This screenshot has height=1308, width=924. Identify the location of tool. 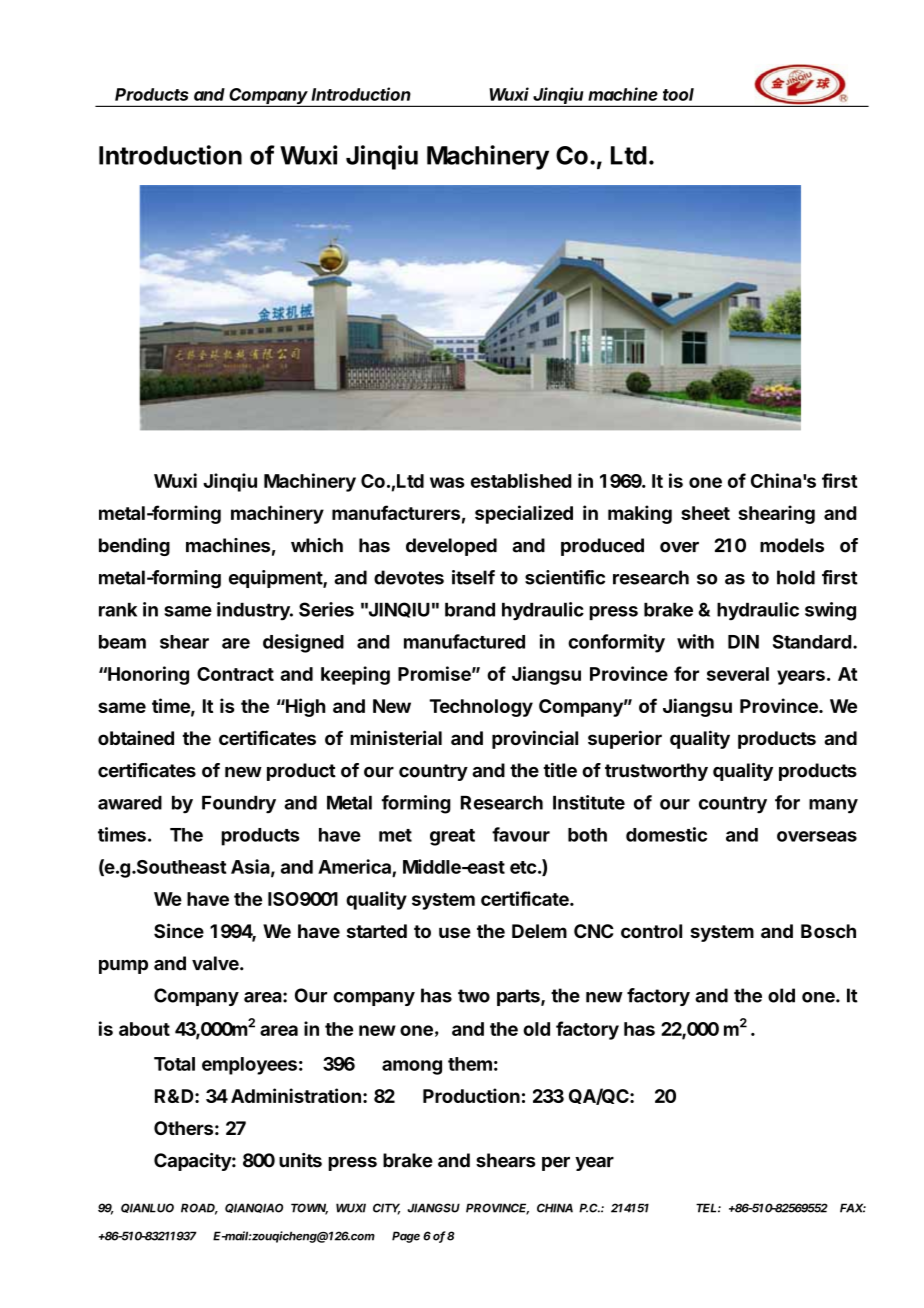
(678, 94).
